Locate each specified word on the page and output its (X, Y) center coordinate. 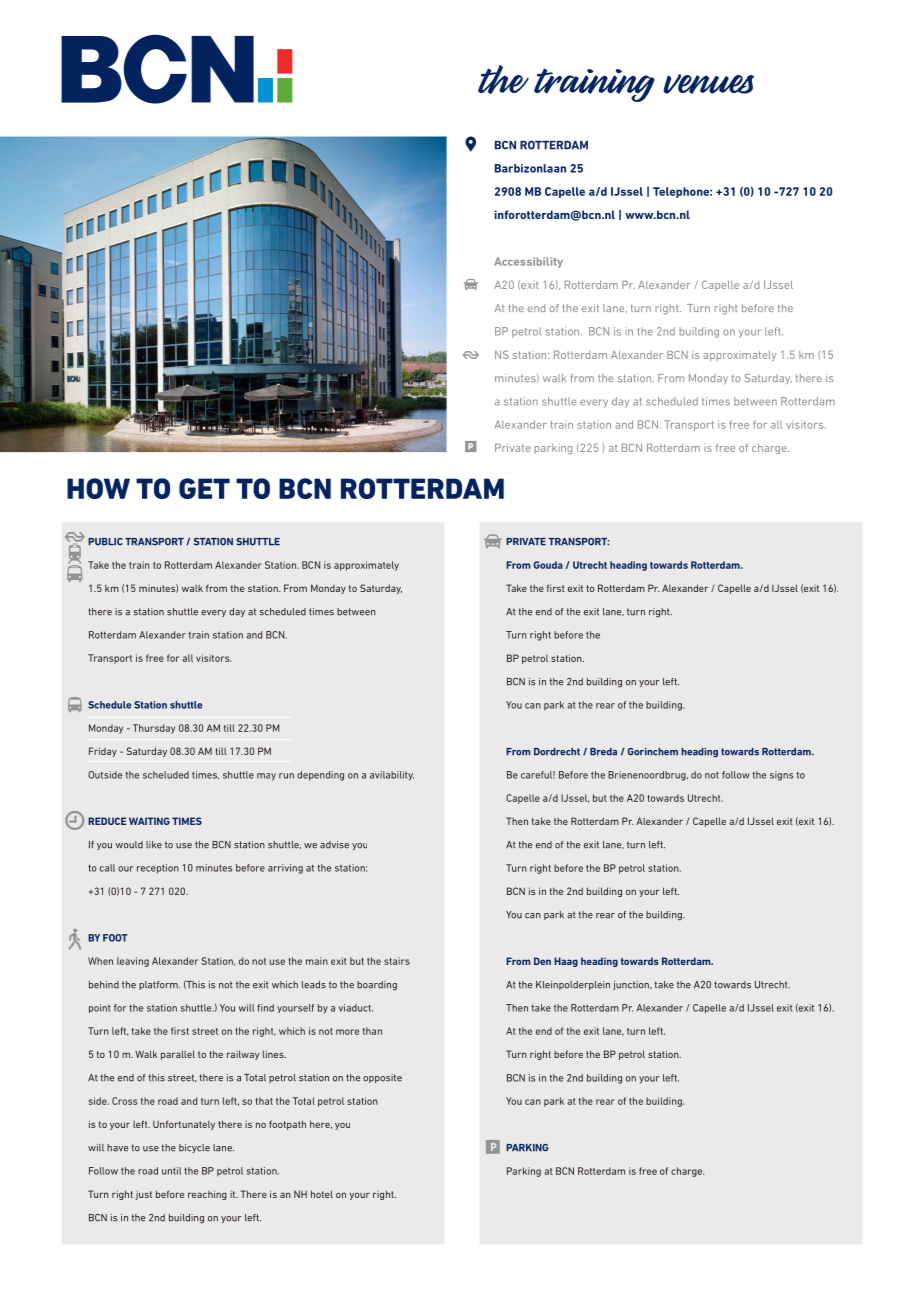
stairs (397, 961)
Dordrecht (557, 752)
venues (708, 84)
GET (204, 488)
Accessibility (528, 262)
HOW (98, 488)
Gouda (548, 565)
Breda (603, 752)
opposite (382, 1078)
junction (632, 985)
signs (781, 776)
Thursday (154, 729)
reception (158, 869)
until (171, 1171)
